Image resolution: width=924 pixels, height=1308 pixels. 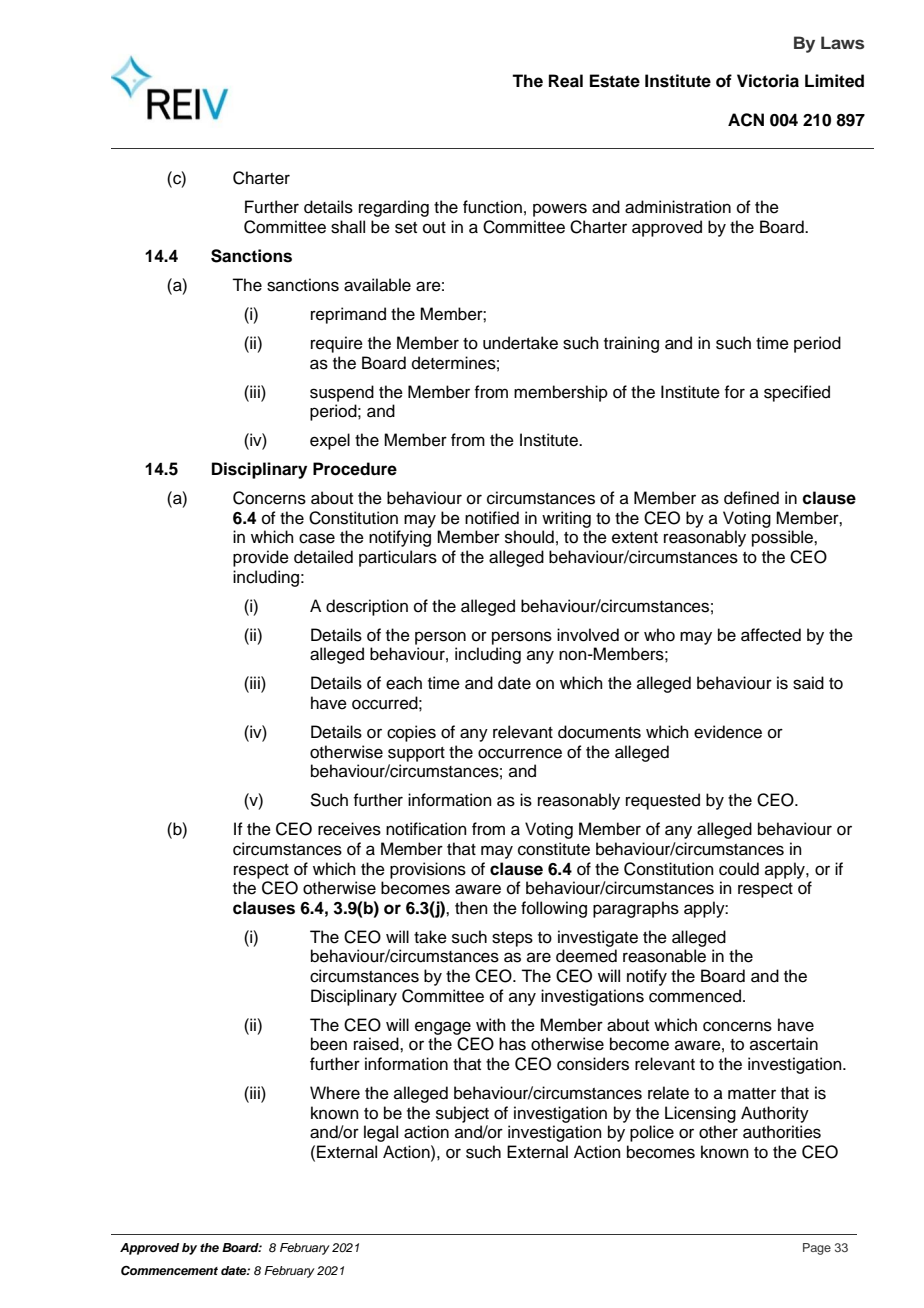 What do you see at coordinates (817, 1249) in the screenshot?
I see `Page` at bounding box center [817, 1249].
